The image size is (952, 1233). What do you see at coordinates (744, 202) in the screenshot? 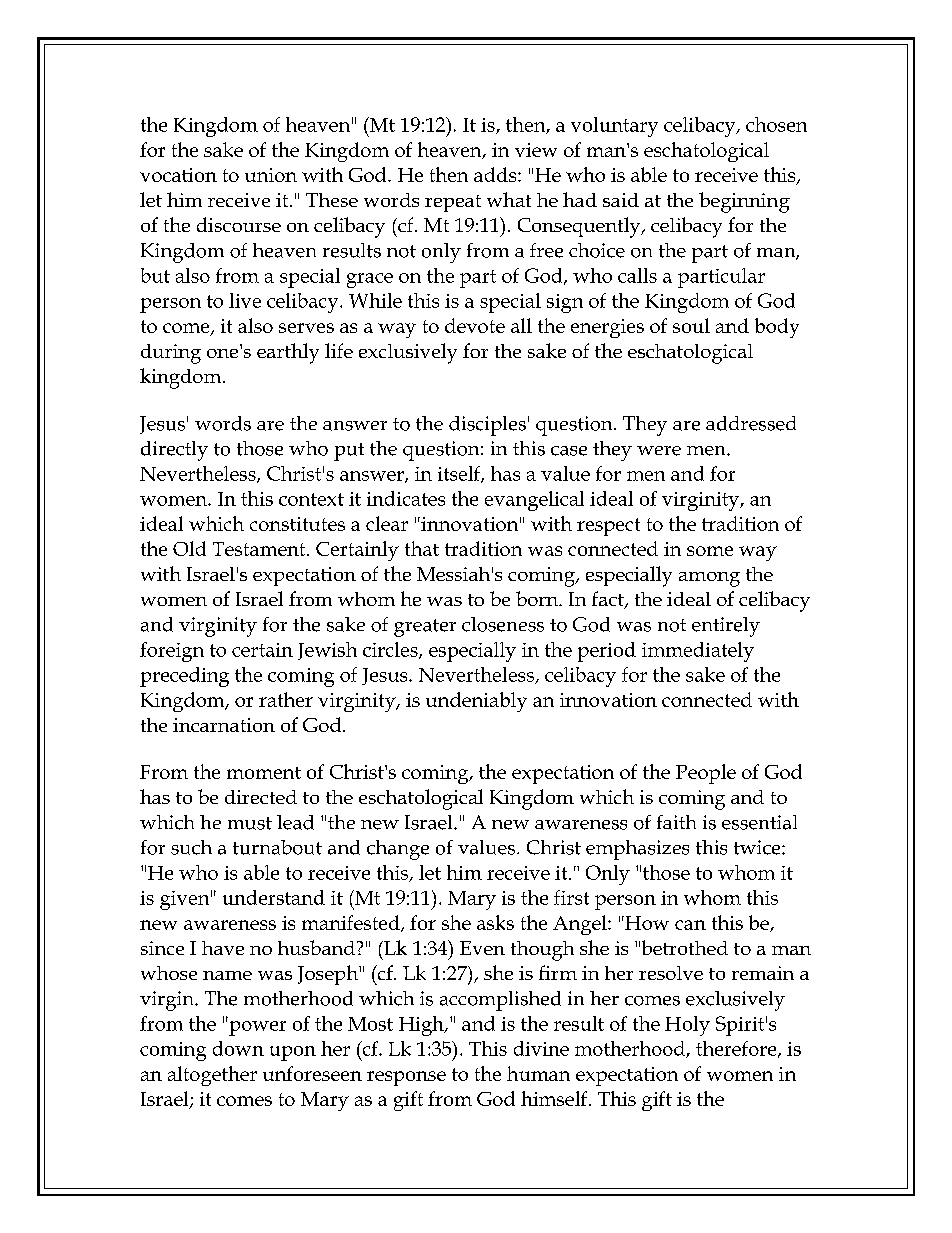
I see `beginning` at bounding box center [744, 202].
